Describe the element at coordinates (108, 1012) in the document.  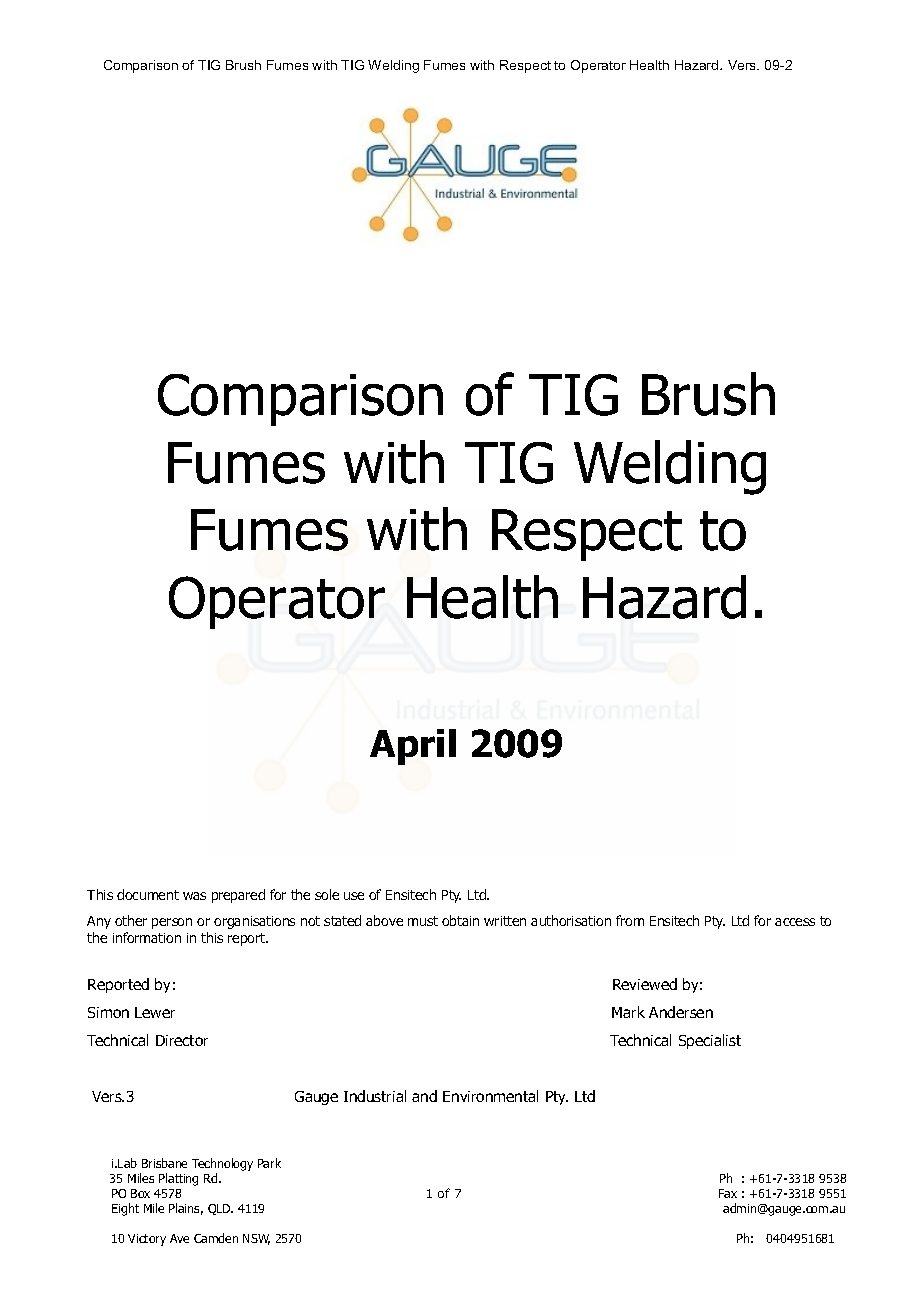
I see `Simon` at that location.
